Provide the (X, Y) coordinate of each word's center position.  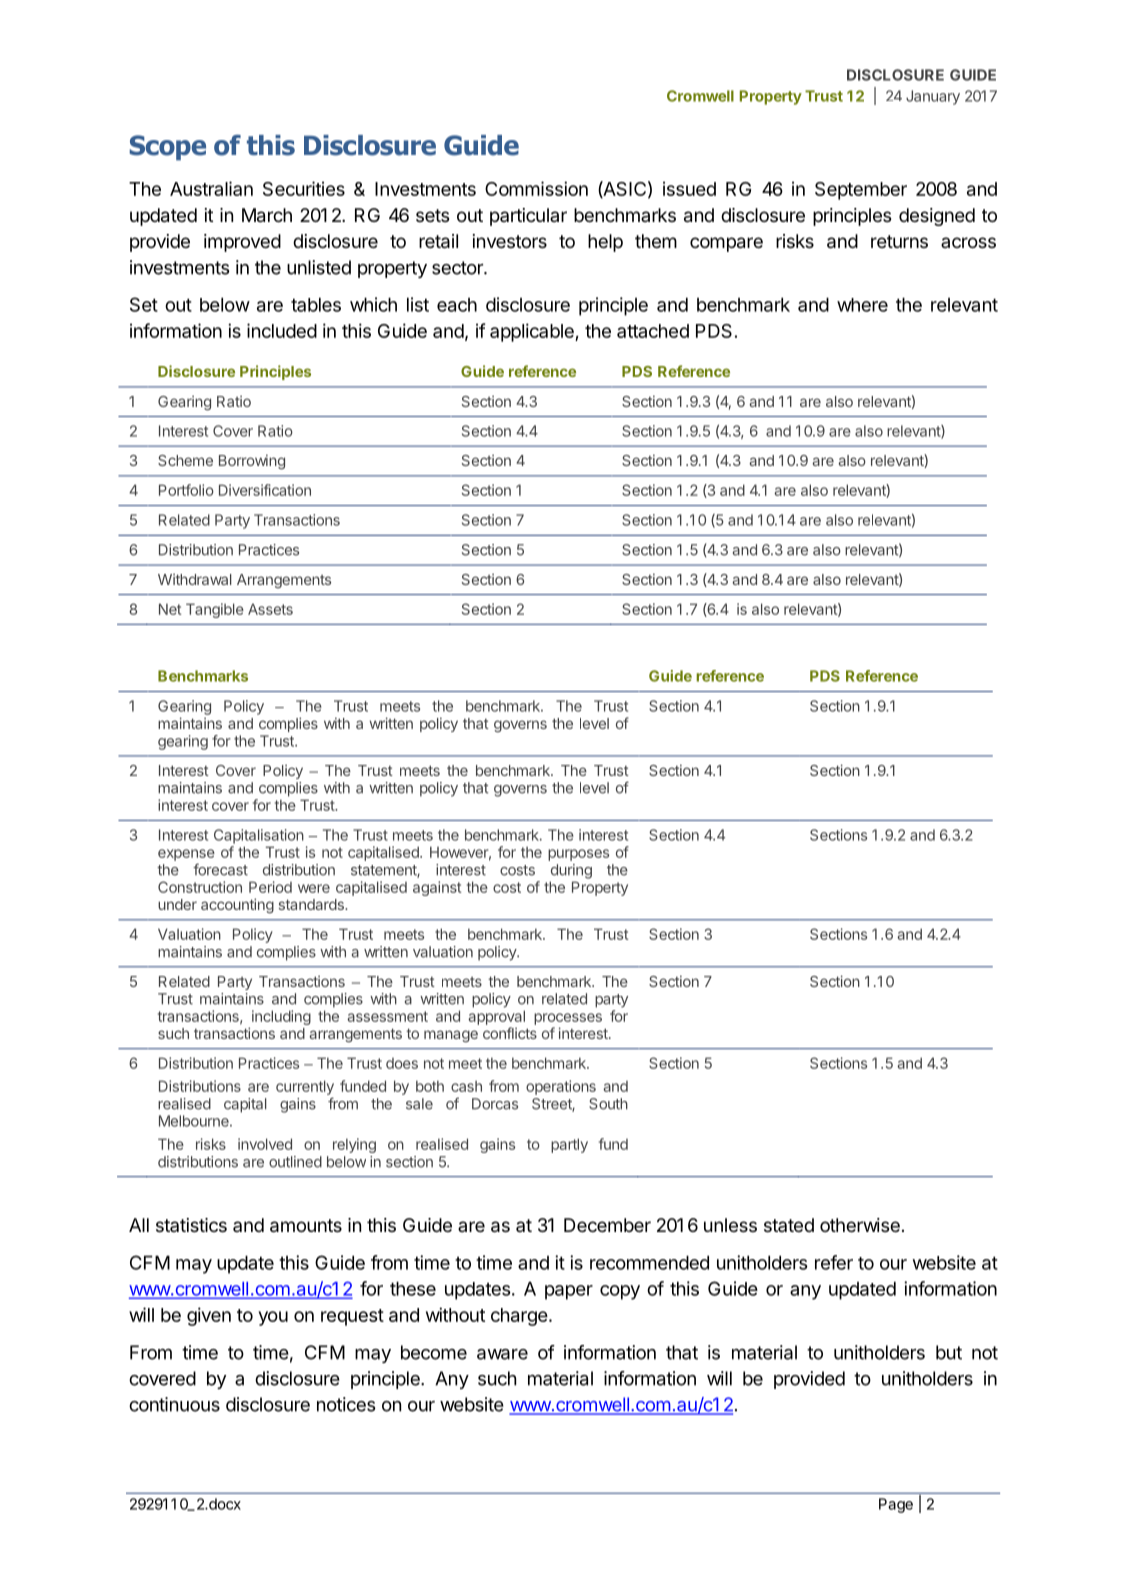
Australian (211, 188)
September (861, 191)
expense (186, 855)
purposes (578, 855)
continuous (174, 1404)
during (571, 871)
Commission (536, 188)
